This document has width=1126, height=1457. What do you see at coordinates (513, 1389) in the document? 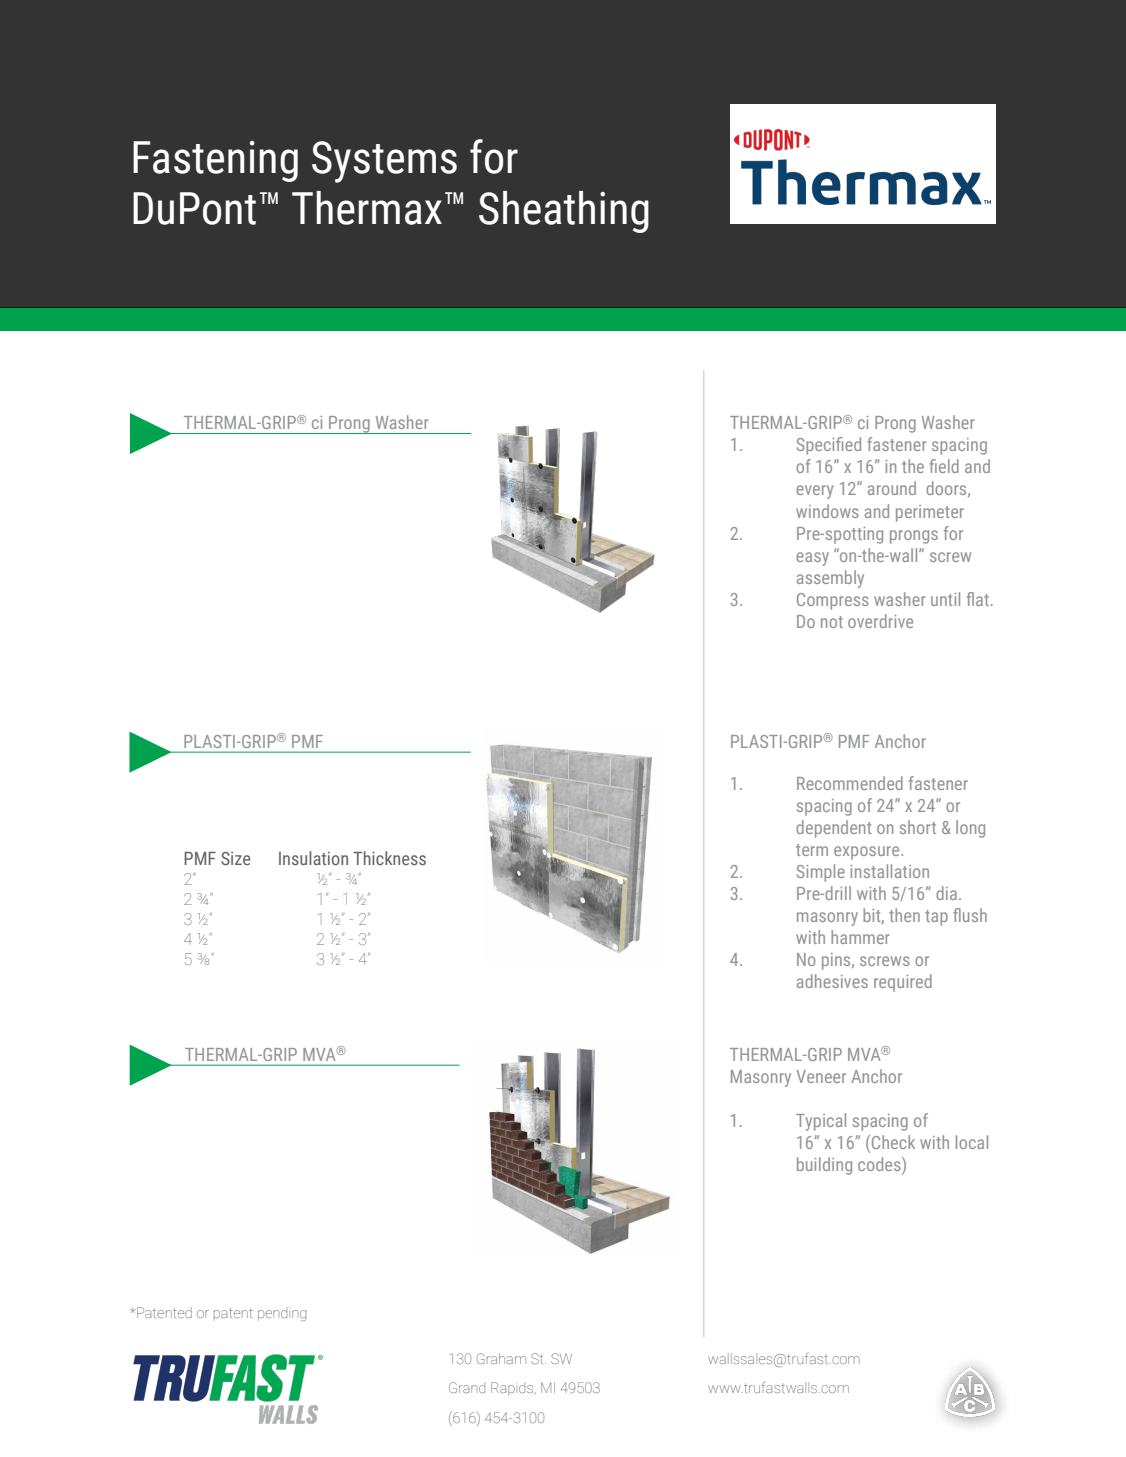
I see `Rapids` at bounding box center [513, 1389].
